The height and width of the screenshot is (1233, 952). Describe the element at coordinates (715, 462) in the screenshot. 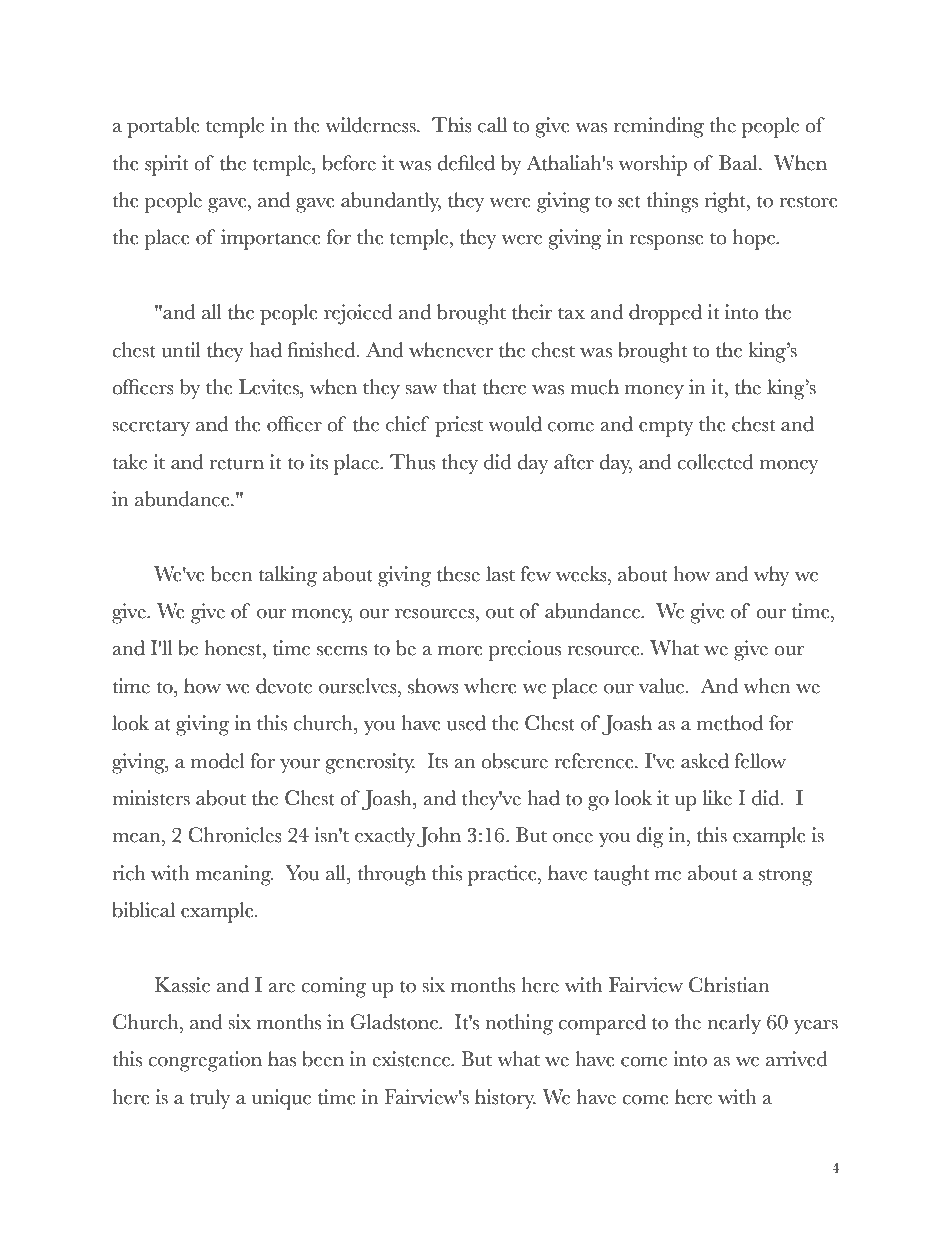

I see `collected` at that location.
